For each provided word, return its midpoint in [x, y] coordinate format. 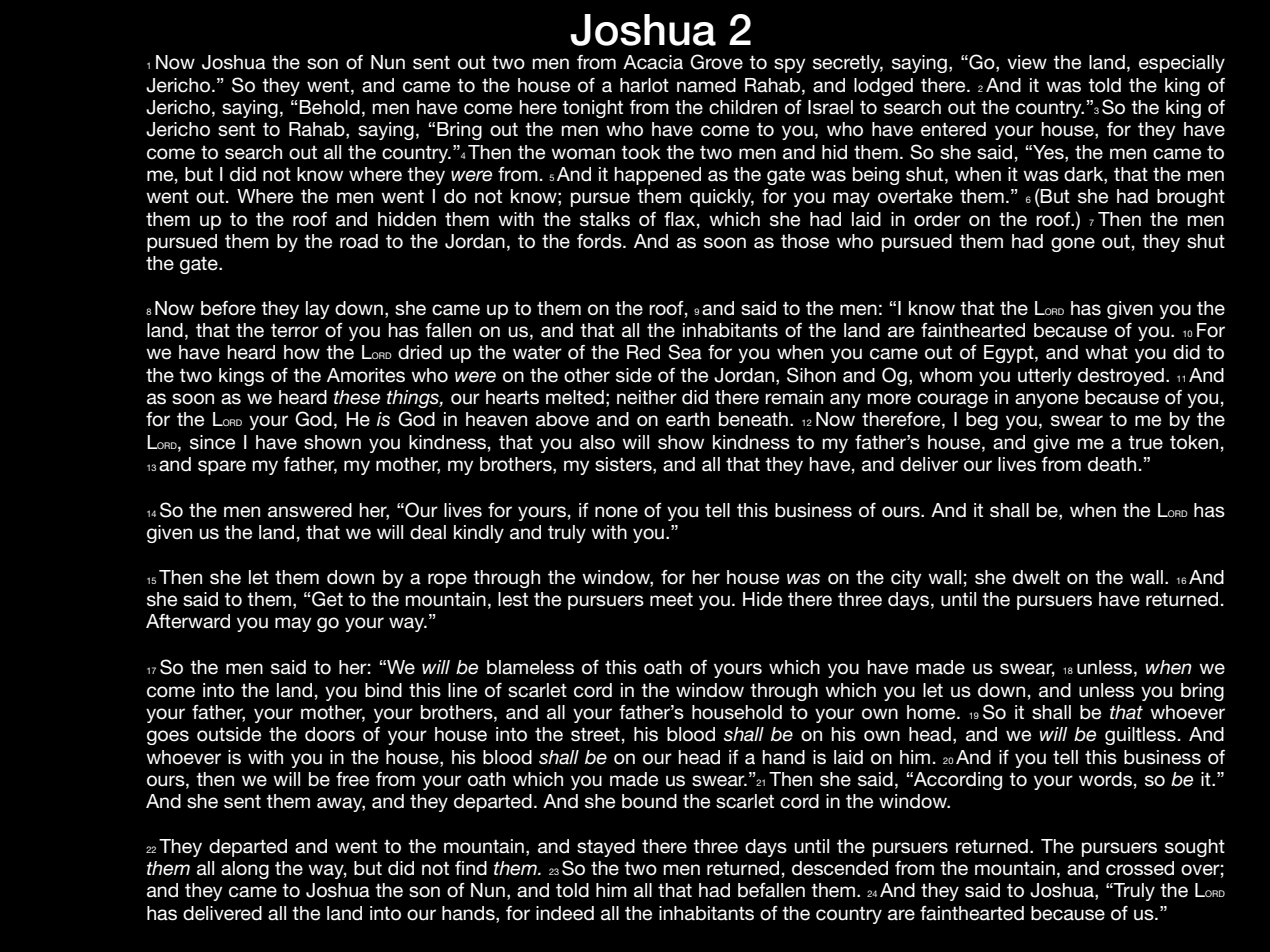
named [706, 85]
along [245, 870]
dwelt [1036, 577]
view [1027, 62]
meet [671, 599]
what [1106, 352]
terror [295, 330]
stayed [606, 848]
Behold [329, 107]
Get [326, 599]
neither [647, 397]
